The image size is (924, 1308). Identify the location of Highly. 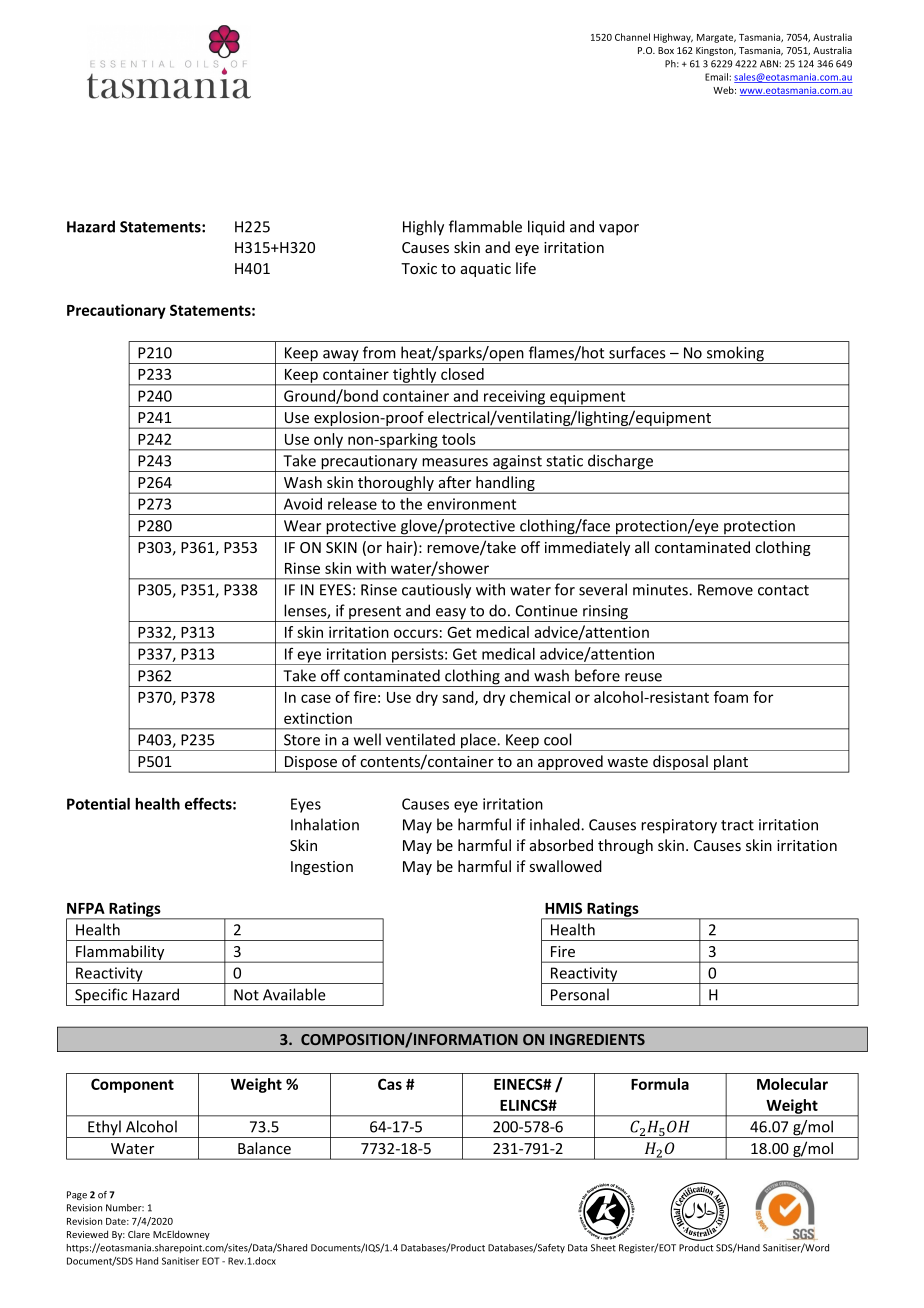
(423, 228).
